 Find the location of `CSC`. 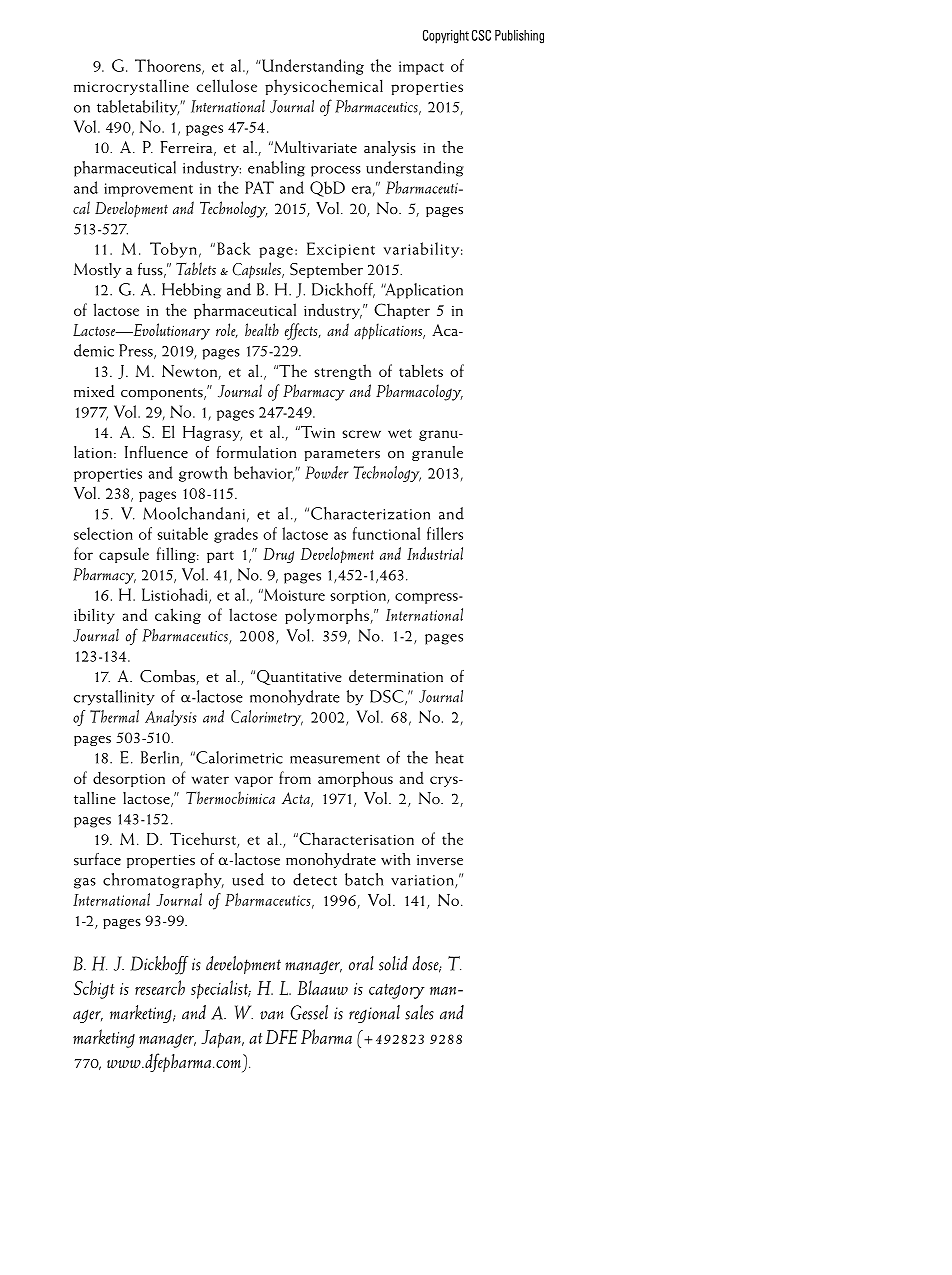

CSC is located at coordinates (481, 35).
